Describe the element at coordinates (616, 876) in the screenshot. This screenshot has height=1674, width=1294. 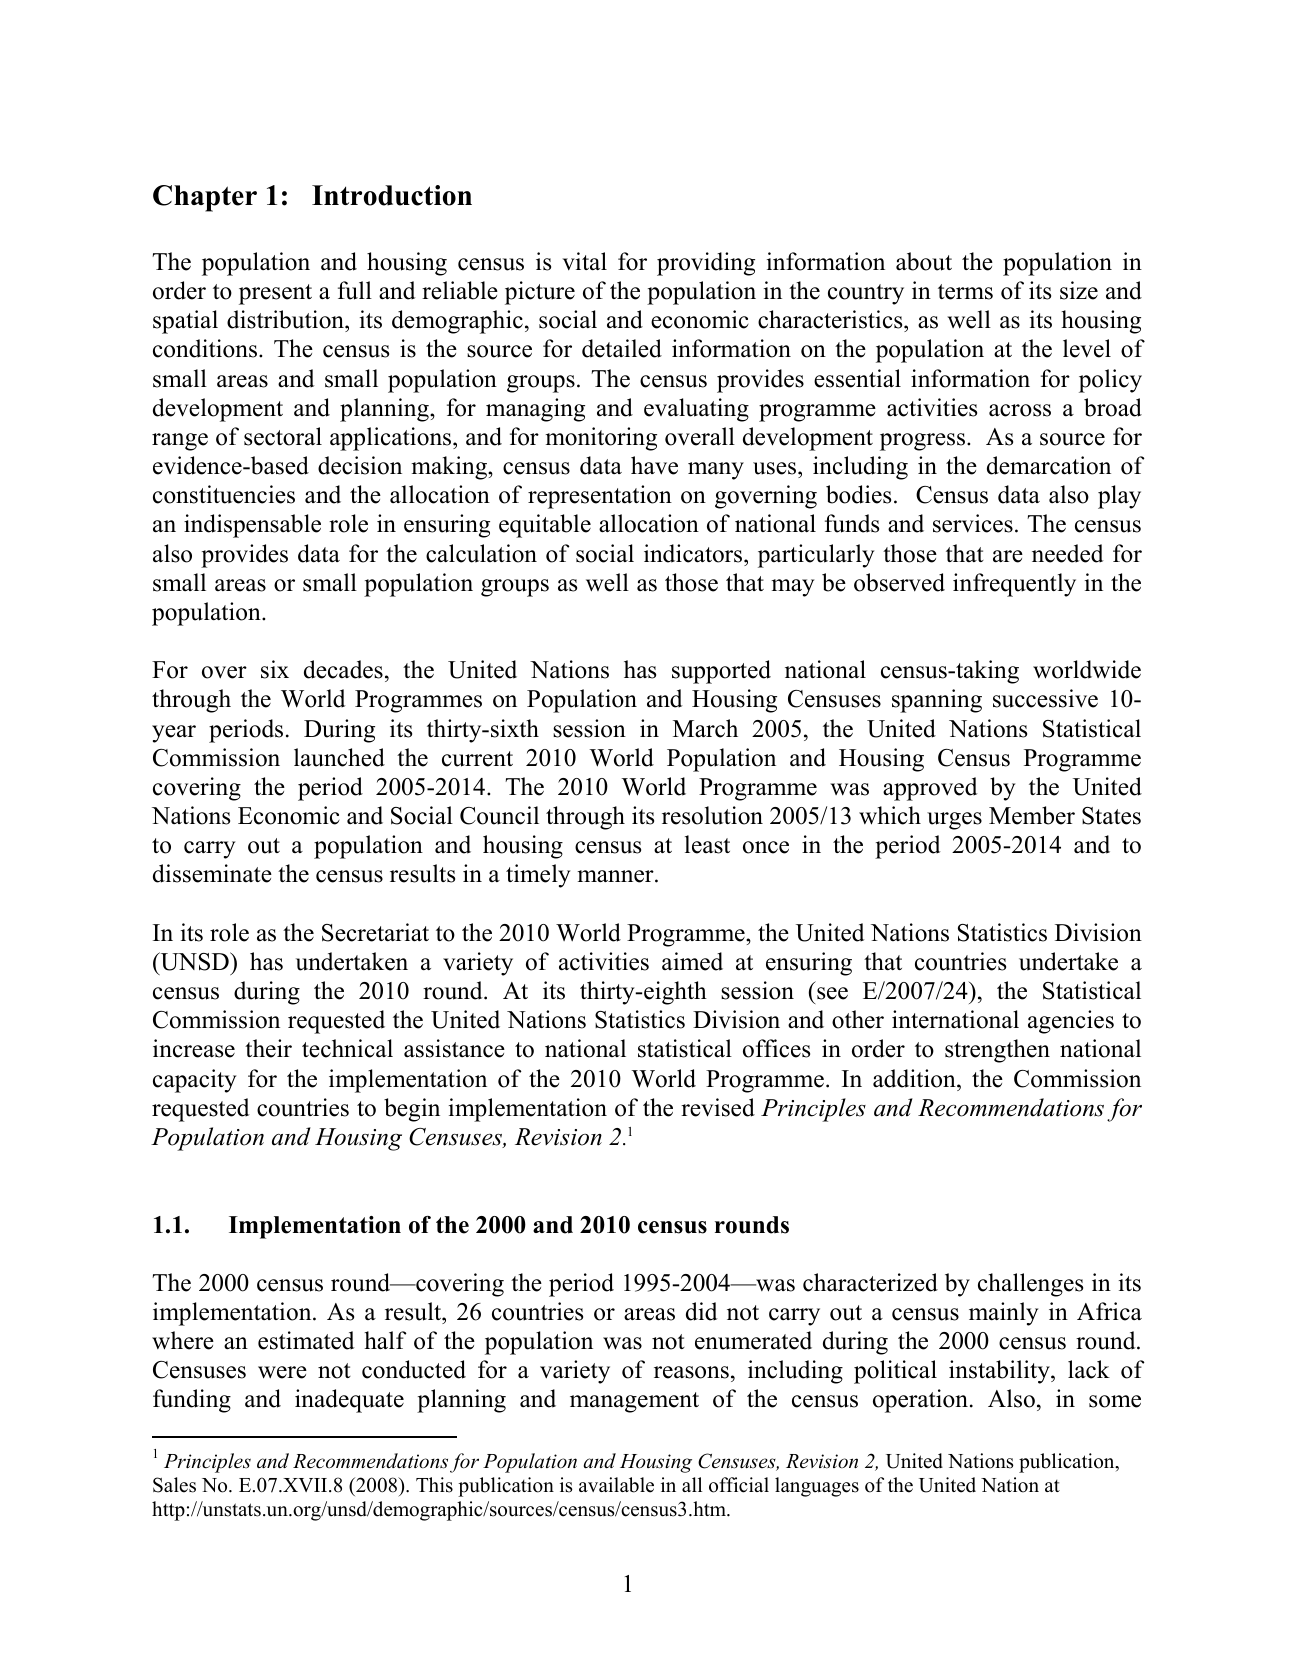
I see `manner` at that location.
